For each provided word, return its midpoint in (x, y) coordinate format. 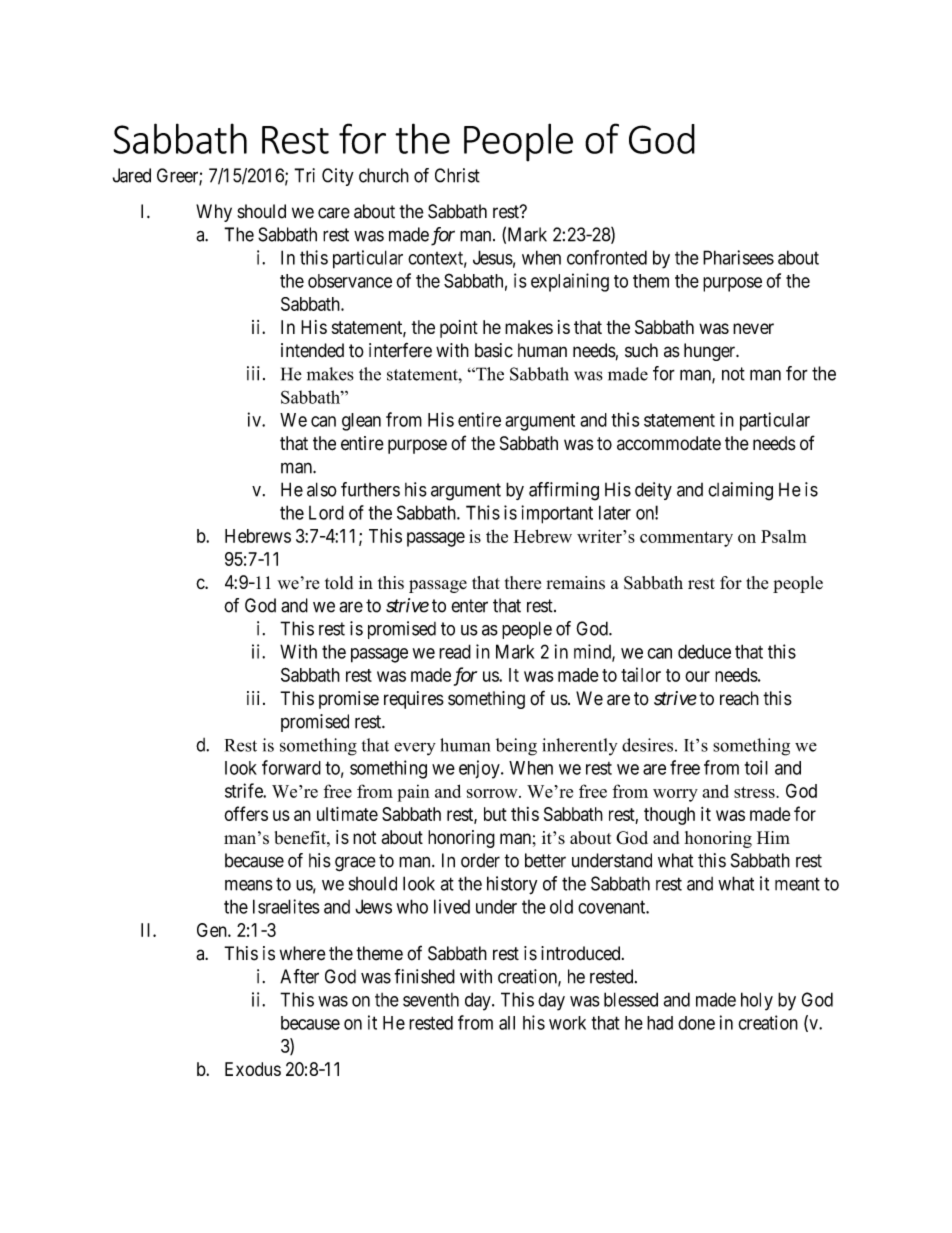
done (696, 1023)
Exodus (253, 1069)
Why (214, 213)
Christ (457, 175)
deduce (704, 651)
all (507, 1023)
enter (469, 606)
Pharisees (738, 257)
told (339, 583)
